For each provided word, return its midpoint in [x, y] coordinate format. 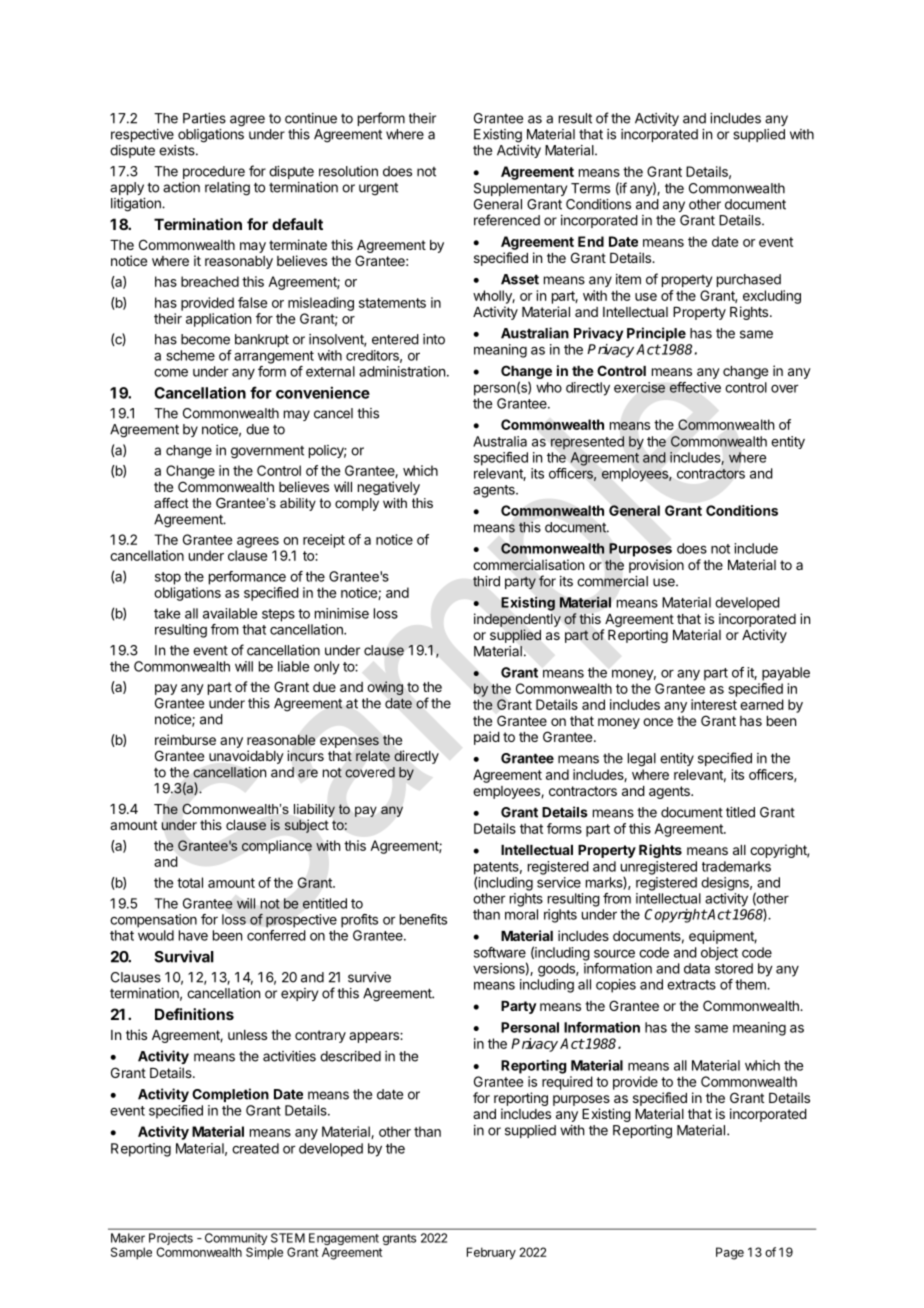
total [190, 882]
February [491, 1253]
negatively [389, 488]
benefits [423, 919]
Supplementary [520, 189]
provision [656, 566]
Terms [590, 188]
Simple [264, 1253]
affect [171, 503]
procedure [214, 172]
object [719, 954]
